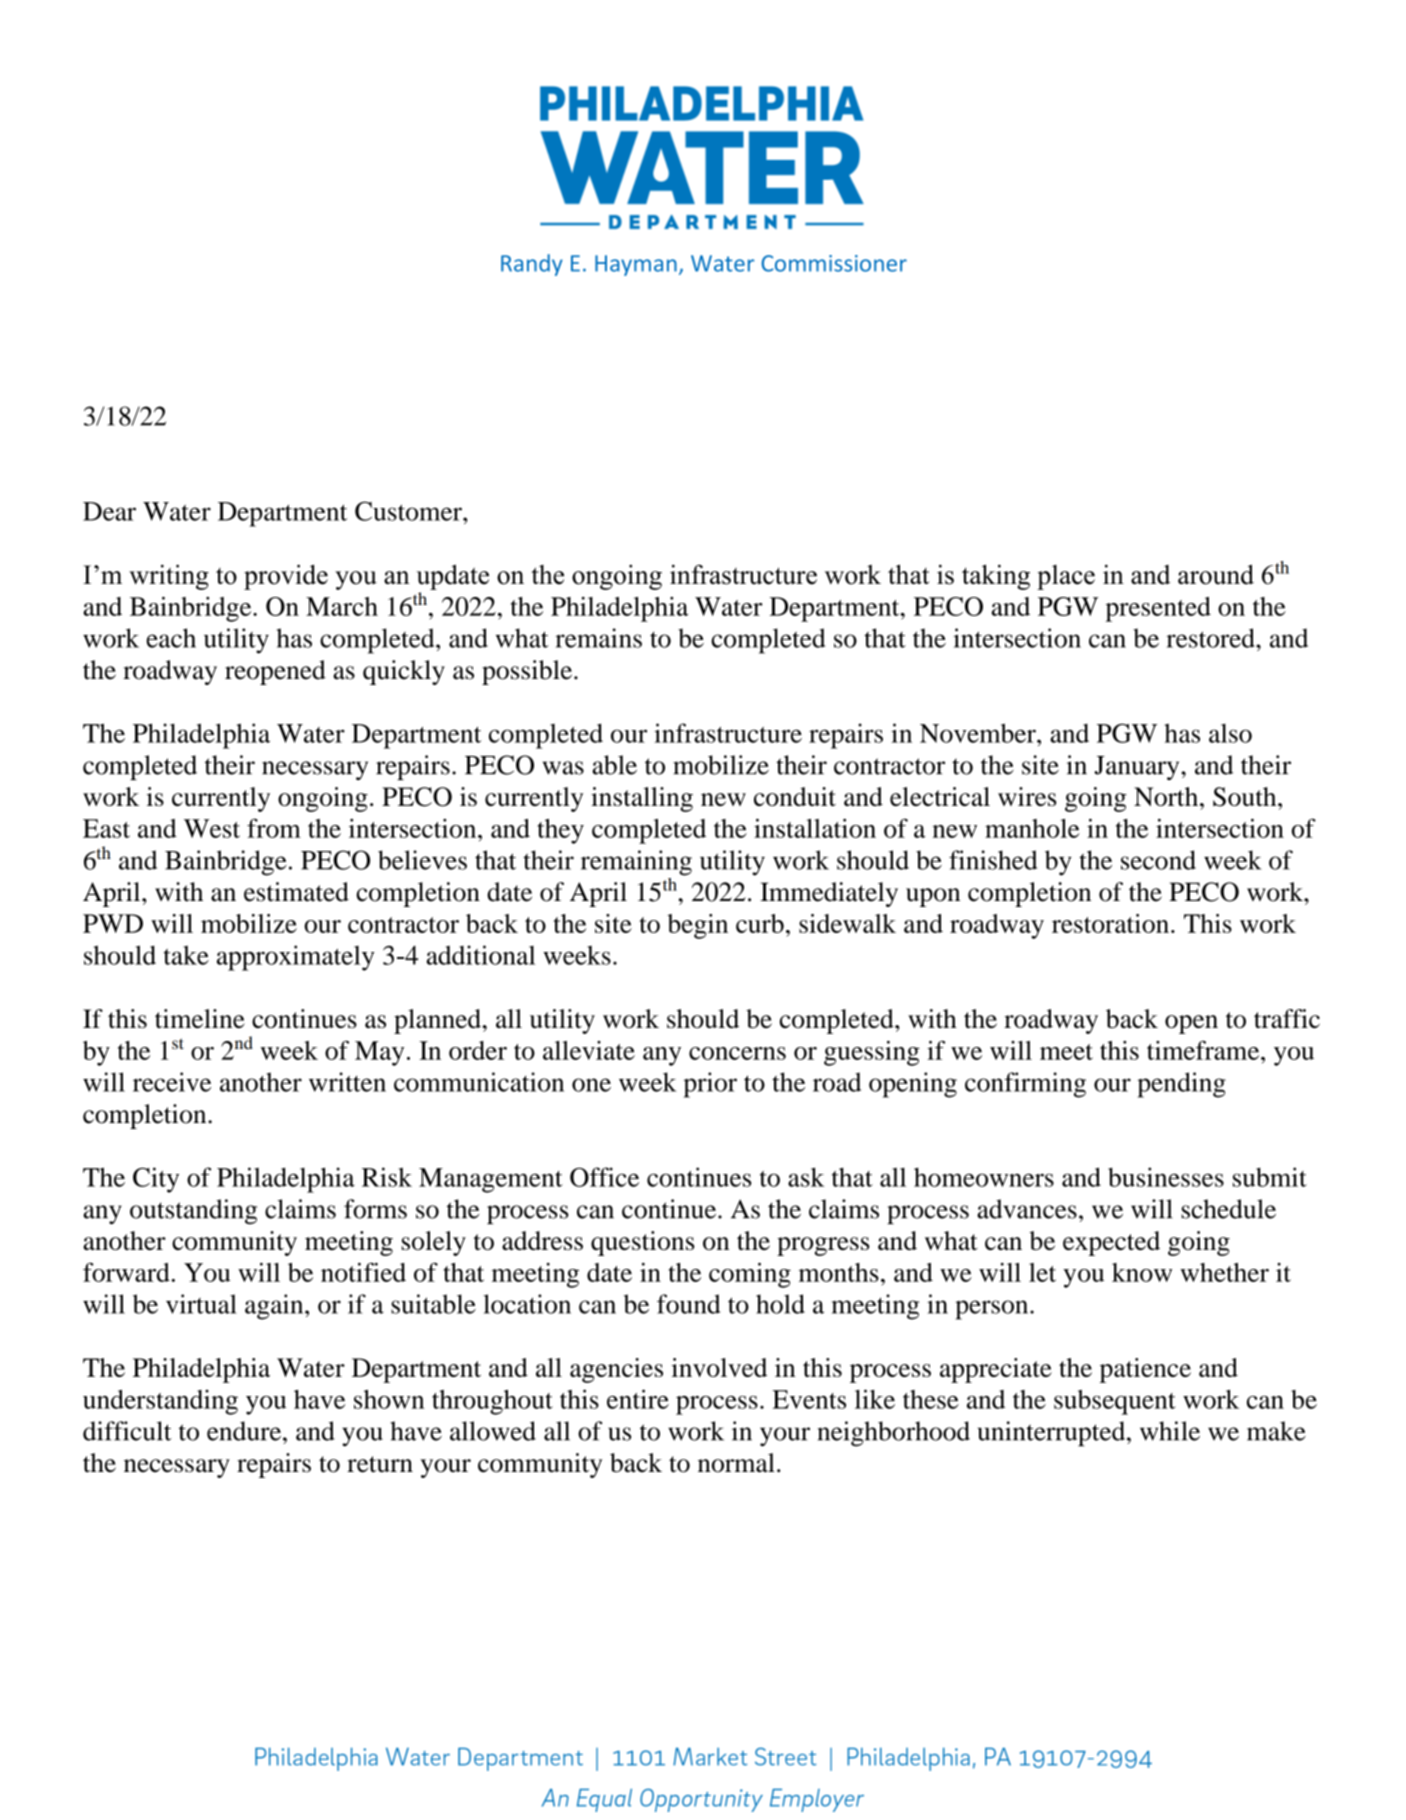 The height and width of the screenshot is (1820, 1406). What do you see at coordinates (834, 263) in the screenshot?
I see `Commissioner` at bounding box center [834, 263].
